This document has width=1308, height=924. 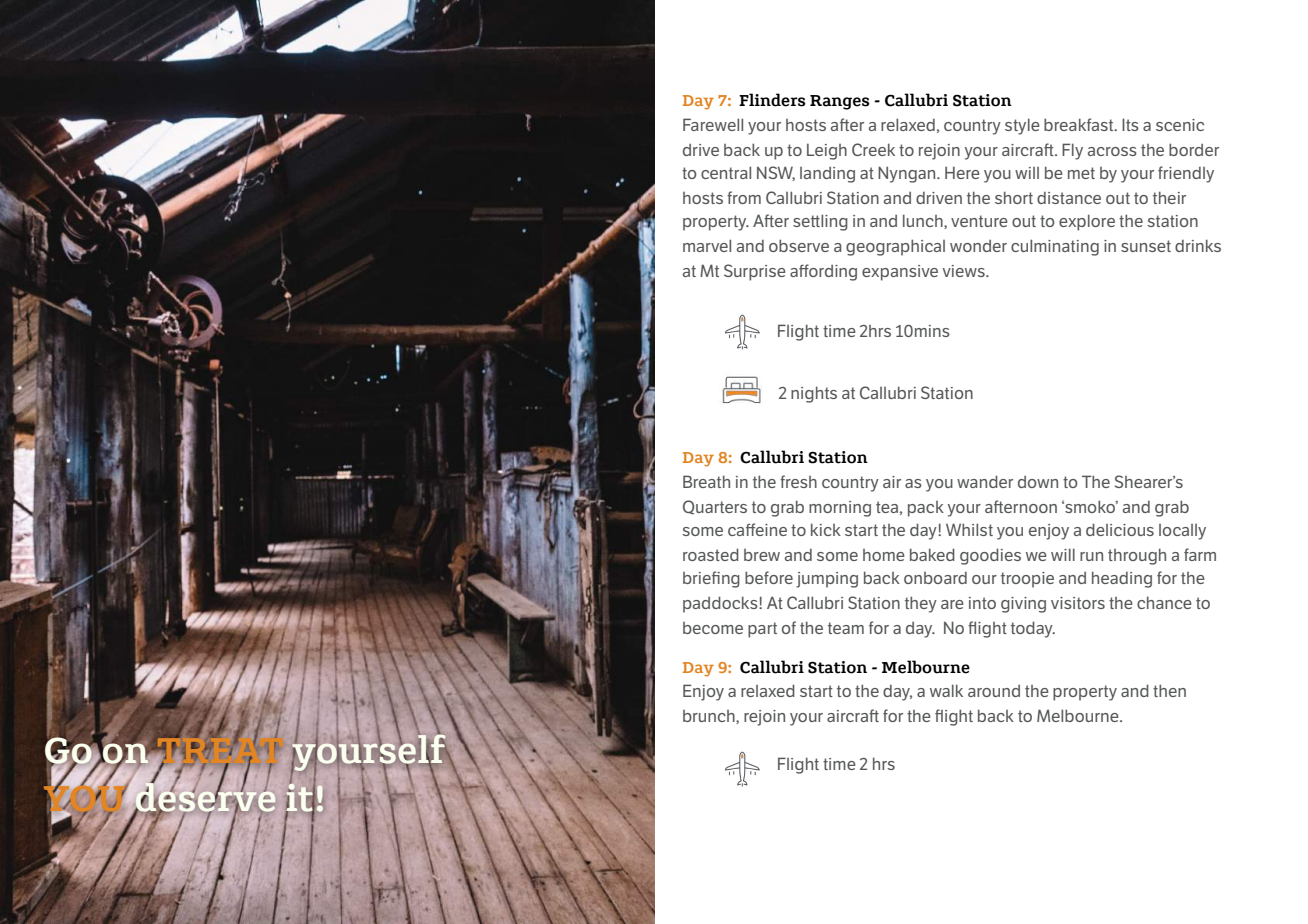 I want to click on Surprise, so click(x=755, y=272).
